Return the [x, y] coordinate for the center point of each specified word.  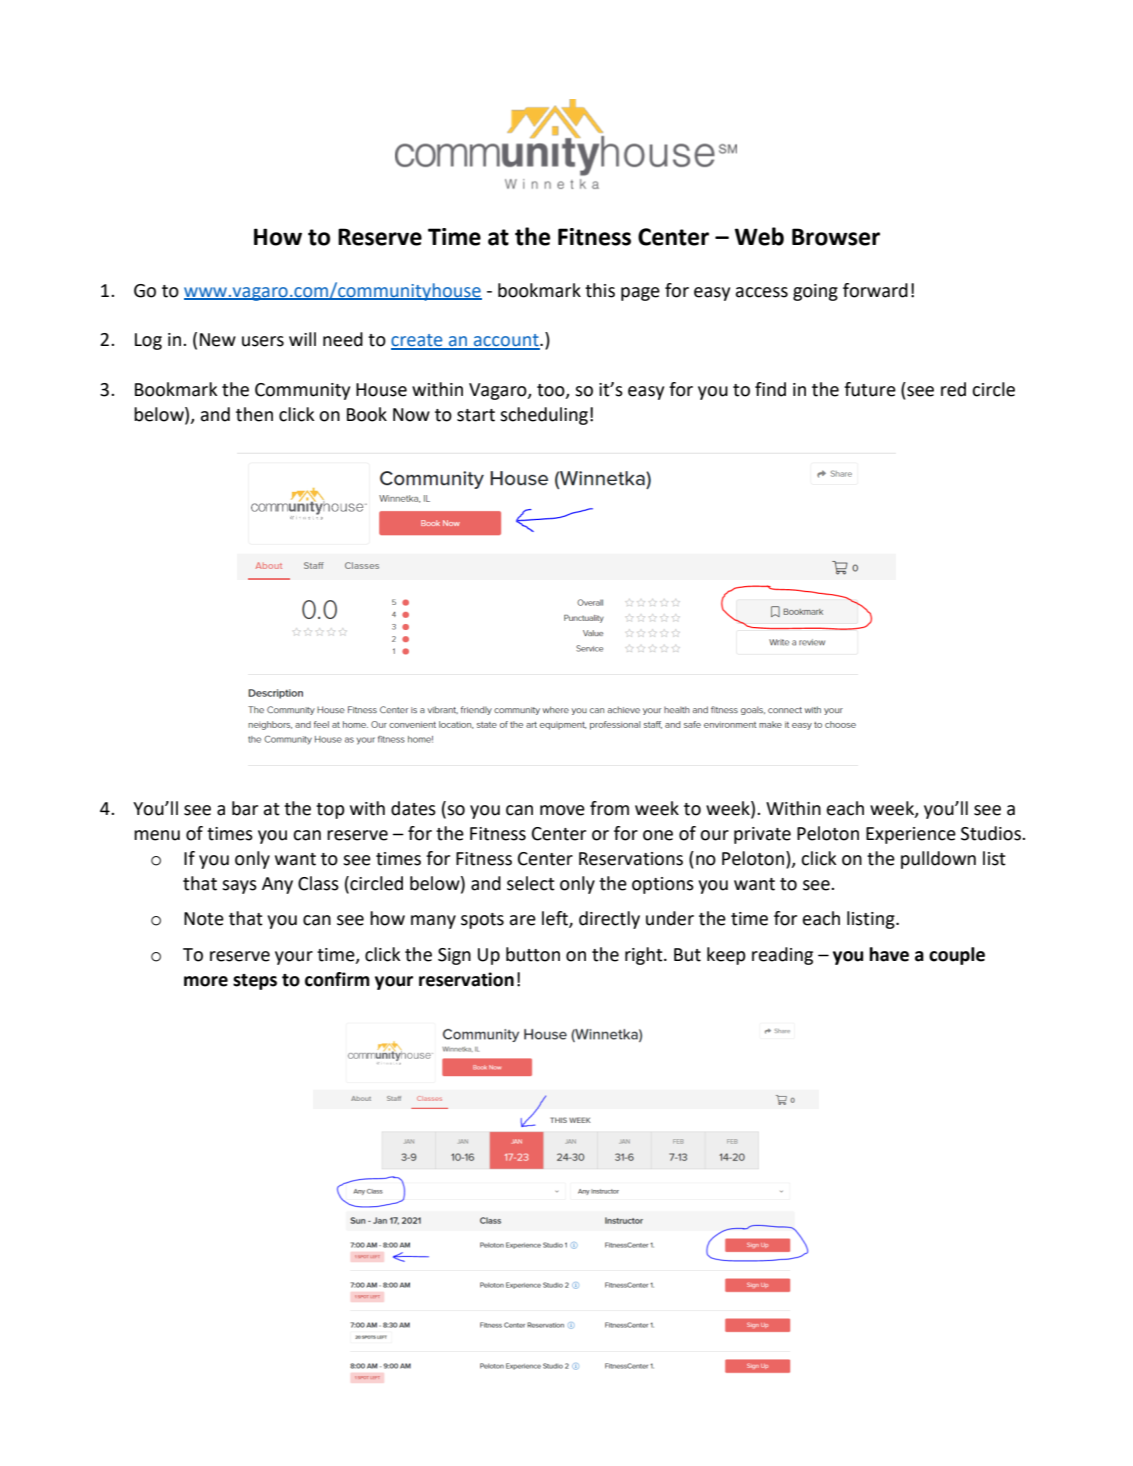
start [476, 415]
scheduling [544, 416]
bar [245, 808]
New [218, 340]
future [870, 389]
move [562, 810]
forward [875, 290]
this [600, 290]
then [254, 414]
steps [255, 982]
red [953, 389]
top [330, 811]
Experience [911, 835]
